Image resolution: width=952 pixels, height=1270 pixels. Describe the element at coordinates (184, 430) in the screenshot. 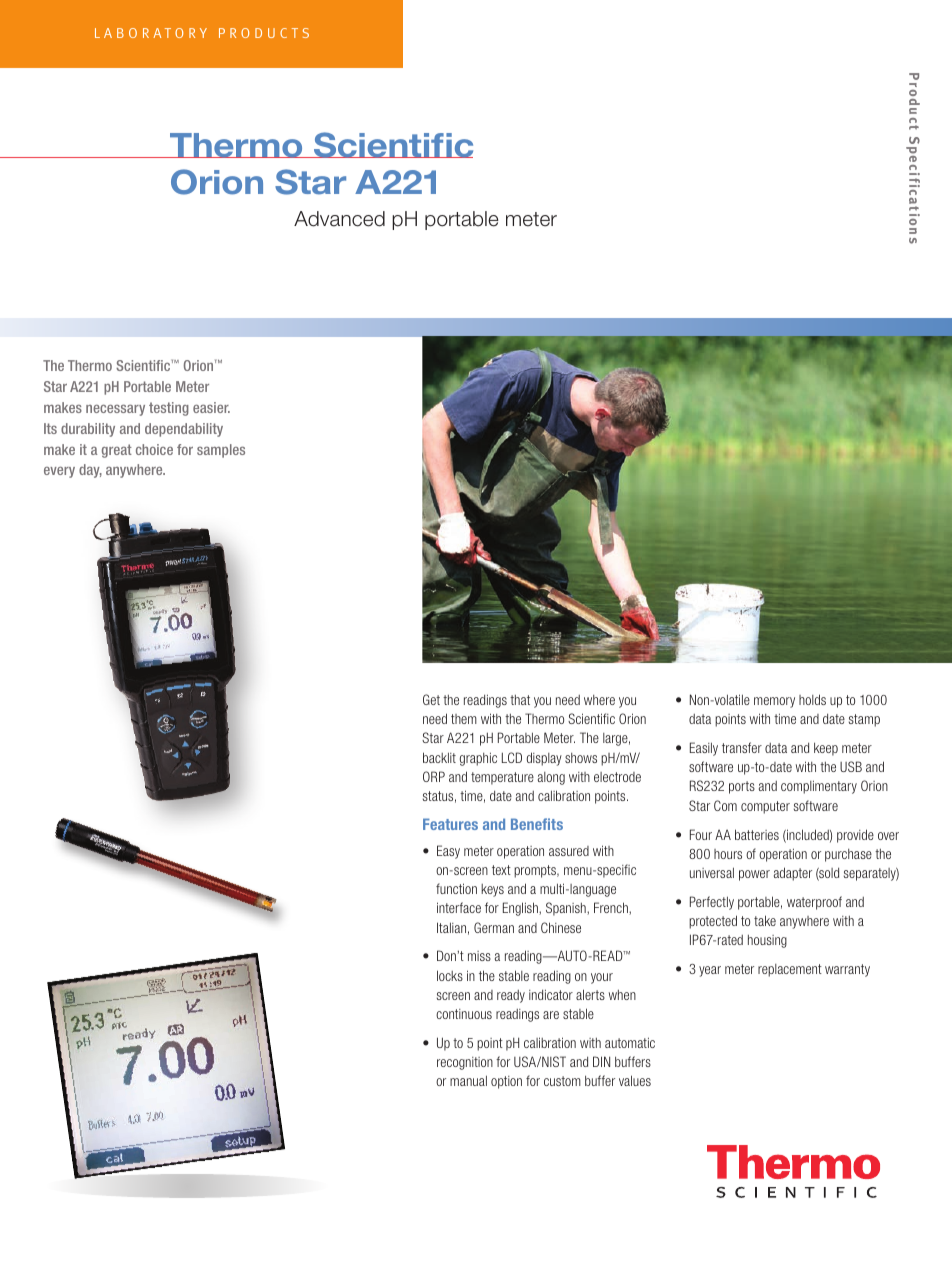

I see `dependability` at that location.
